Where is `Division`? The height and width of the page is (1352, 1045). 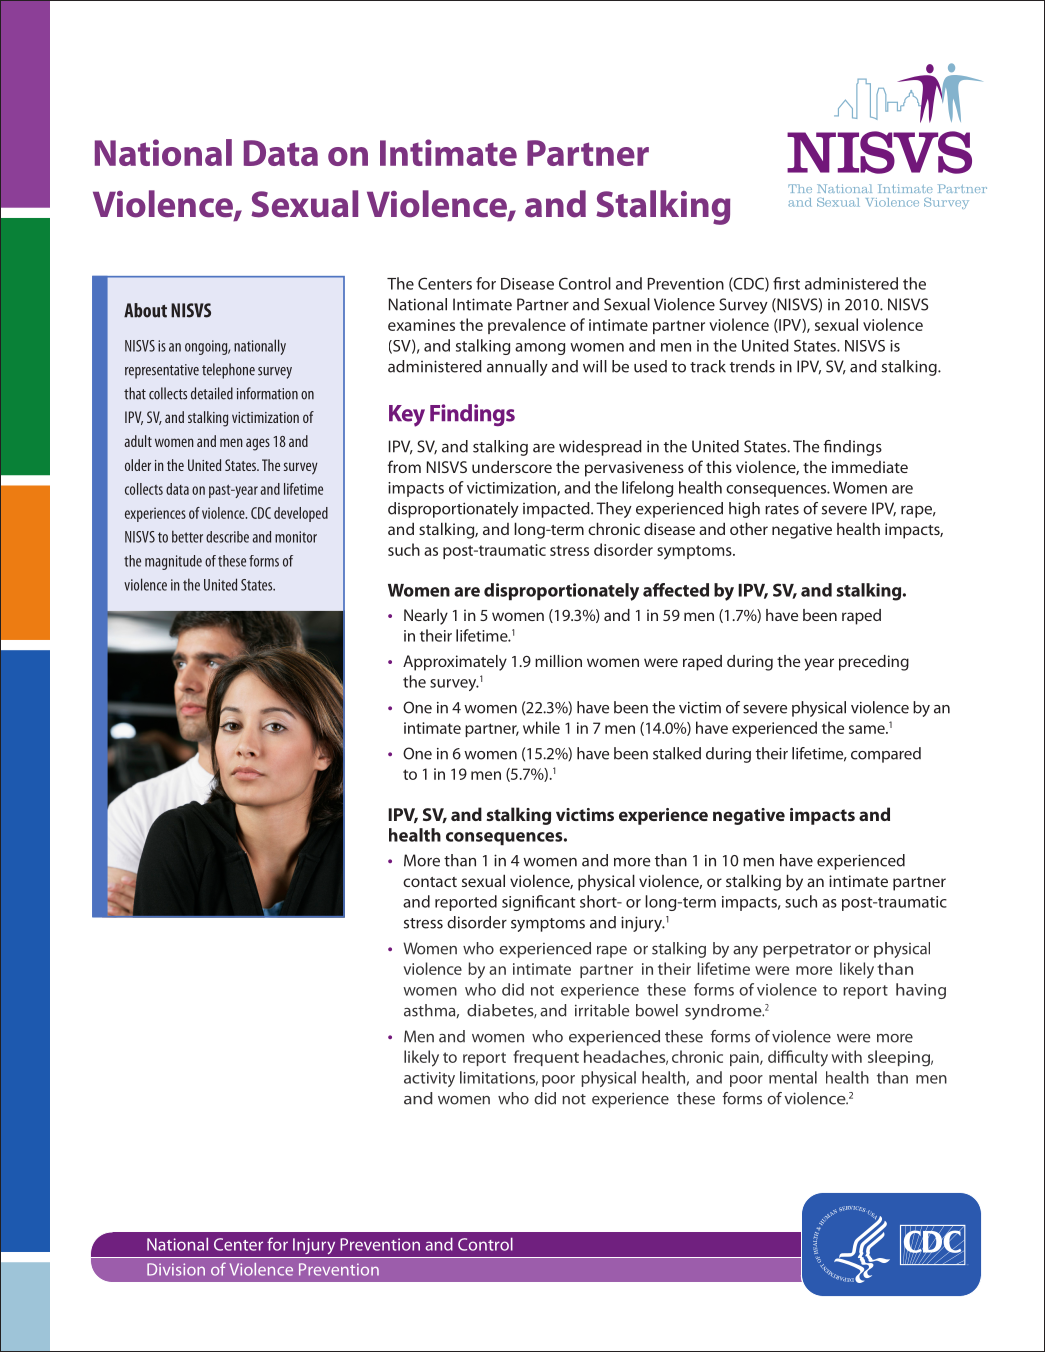
Division is located at coordinates (176, 1269).
